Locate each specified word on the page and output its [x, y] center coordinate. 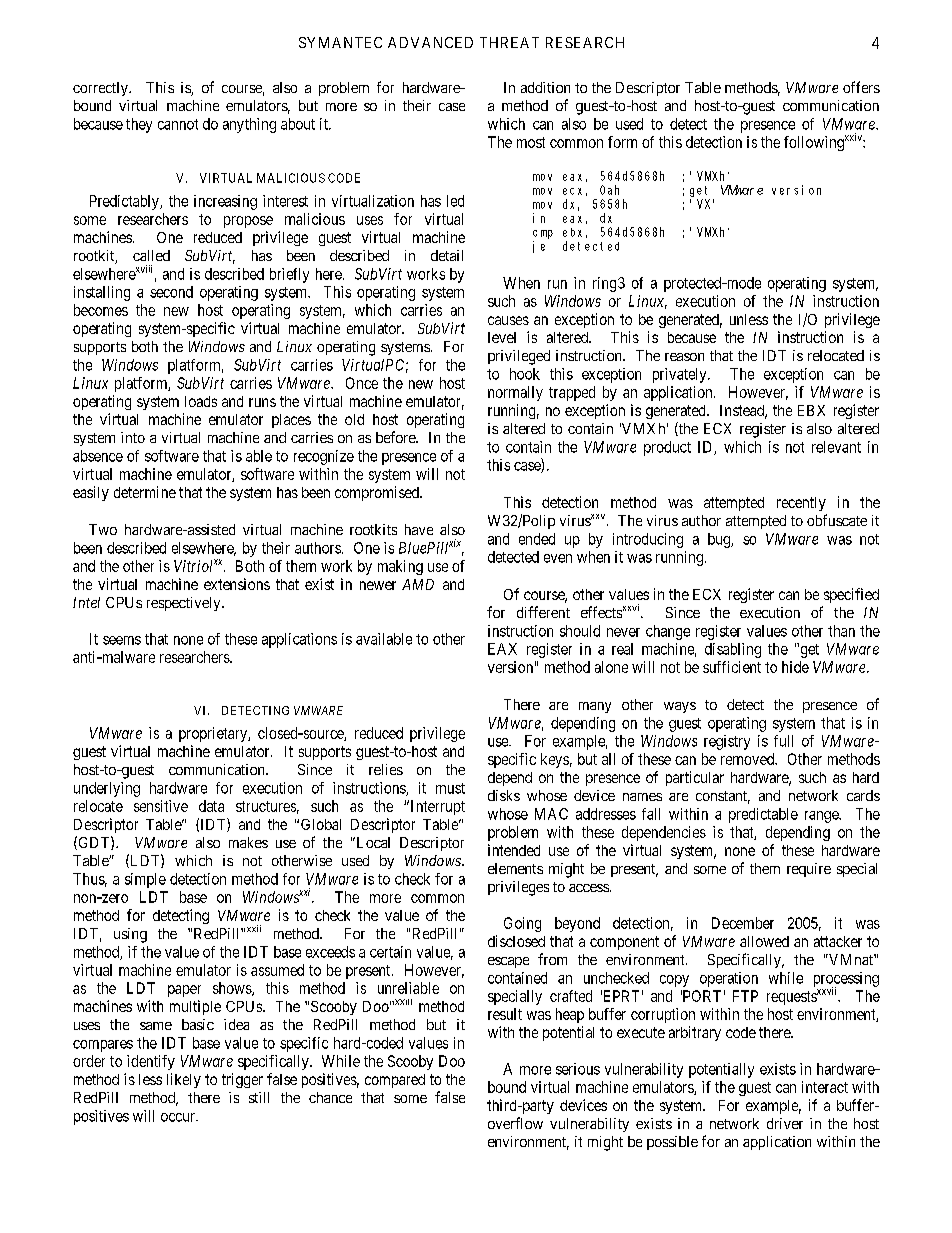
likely [184, 1080]
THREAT [509, 42]
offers [861, 87]
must [450, 788]
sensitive [161, 806]
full [783, 741]
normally [515, 393]
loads [201, 401]
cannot [178, 124]
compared [395, 1081]
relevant [836, 447]
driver [785, 1123]
